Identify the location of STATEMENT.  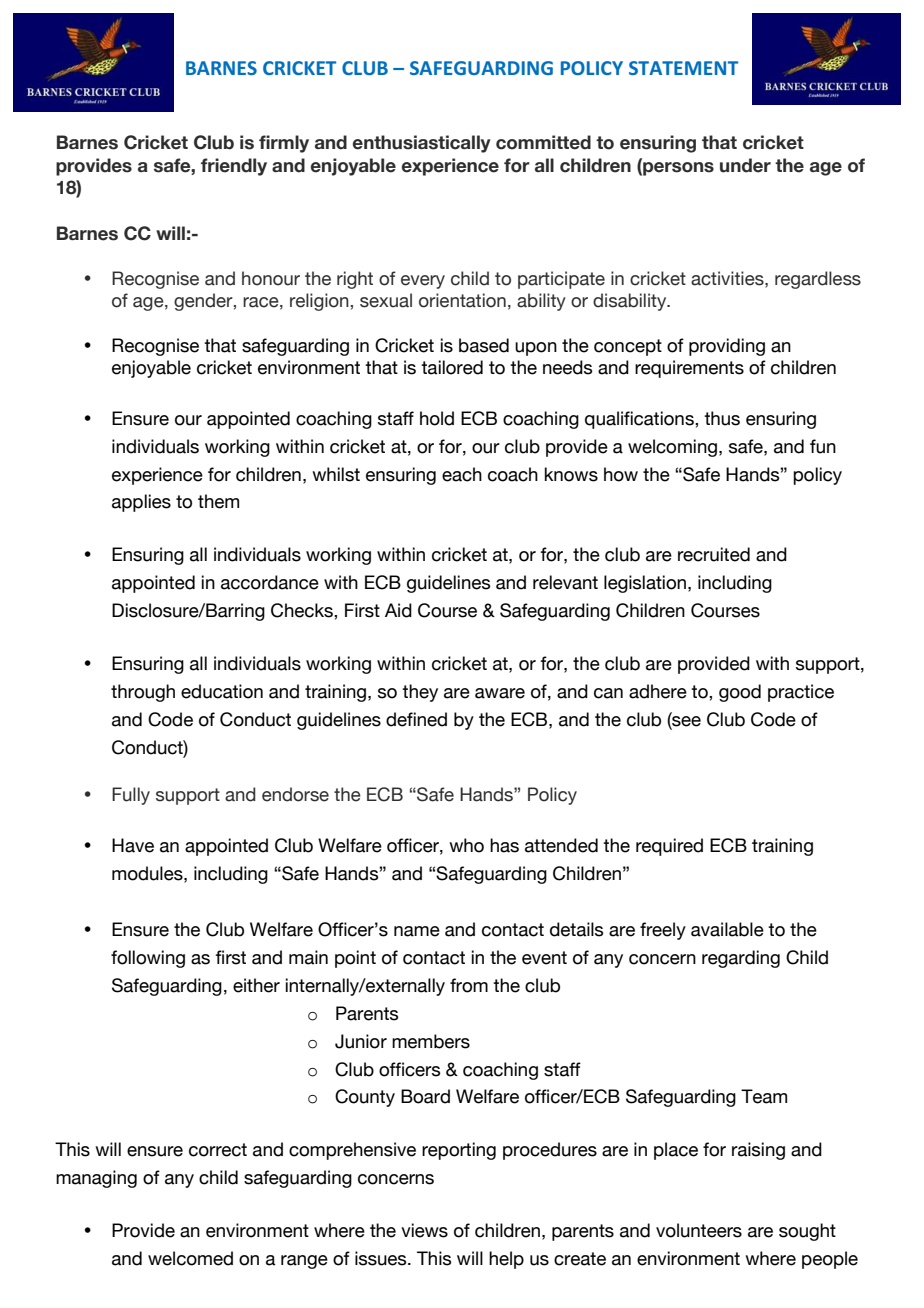
(683, 68).
